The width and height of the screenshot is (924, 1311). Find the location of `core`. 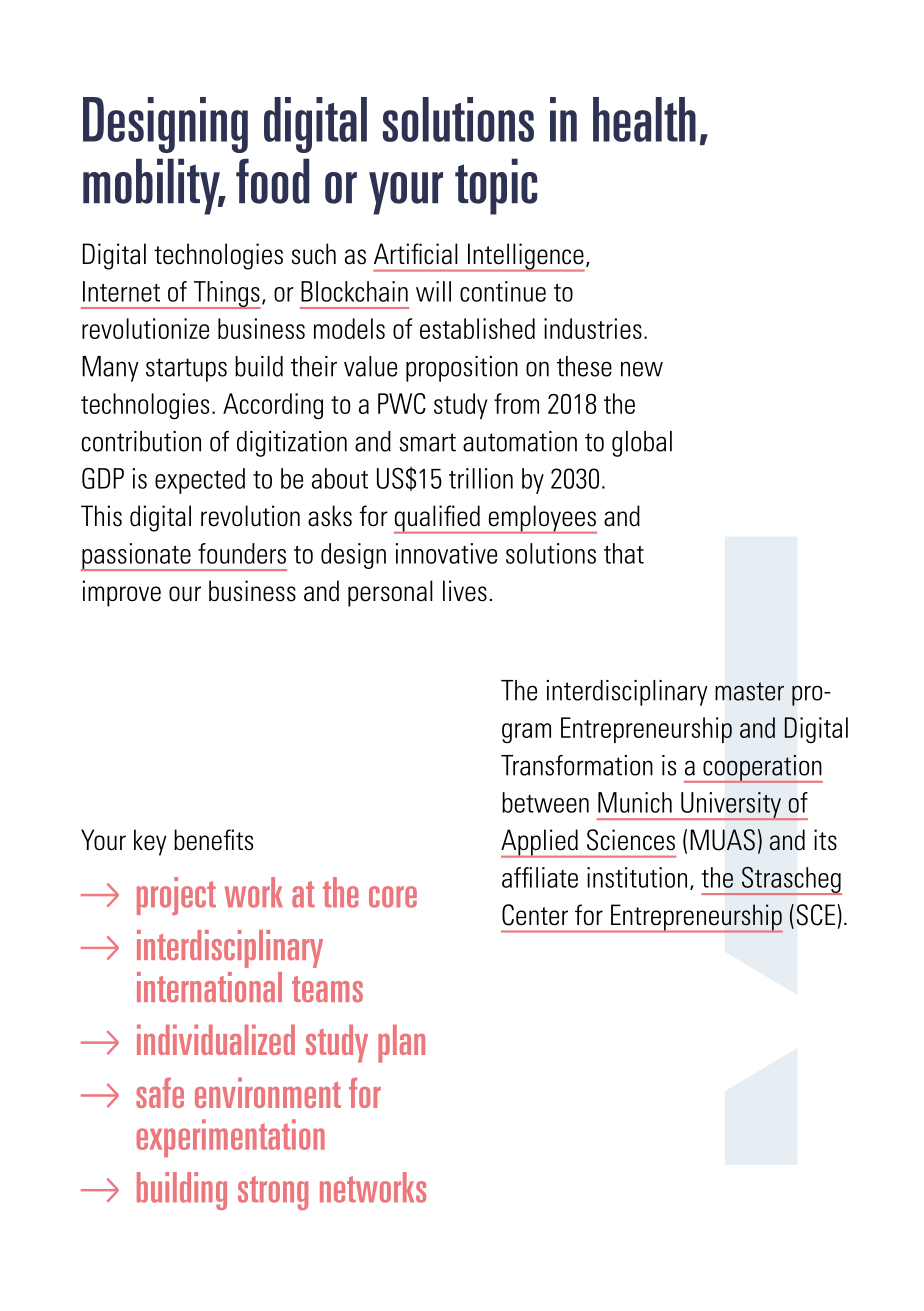

core is located at coordinates (393, 897).
